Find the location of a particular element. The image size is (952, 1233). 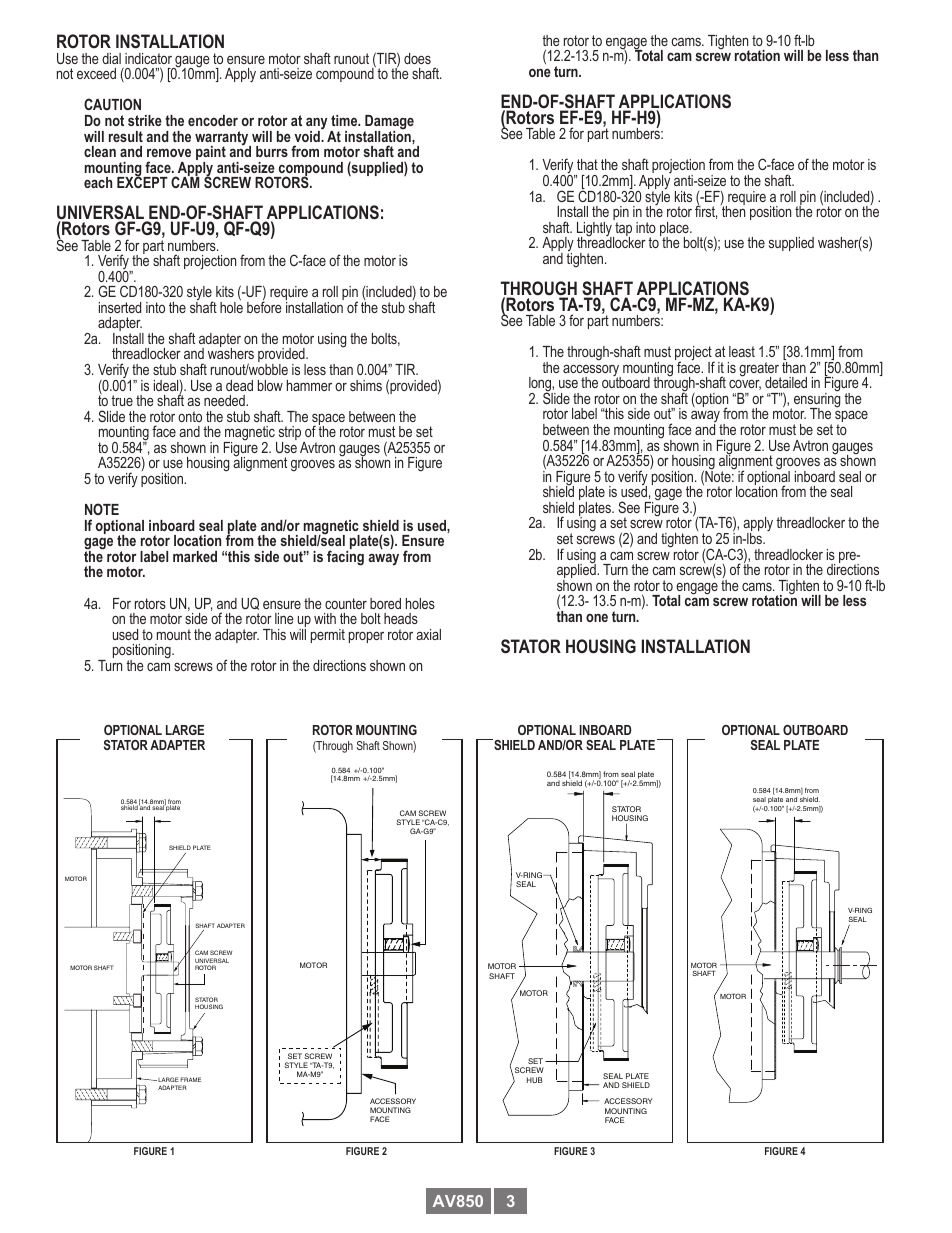

permit is located at coordinates (328, 636).
